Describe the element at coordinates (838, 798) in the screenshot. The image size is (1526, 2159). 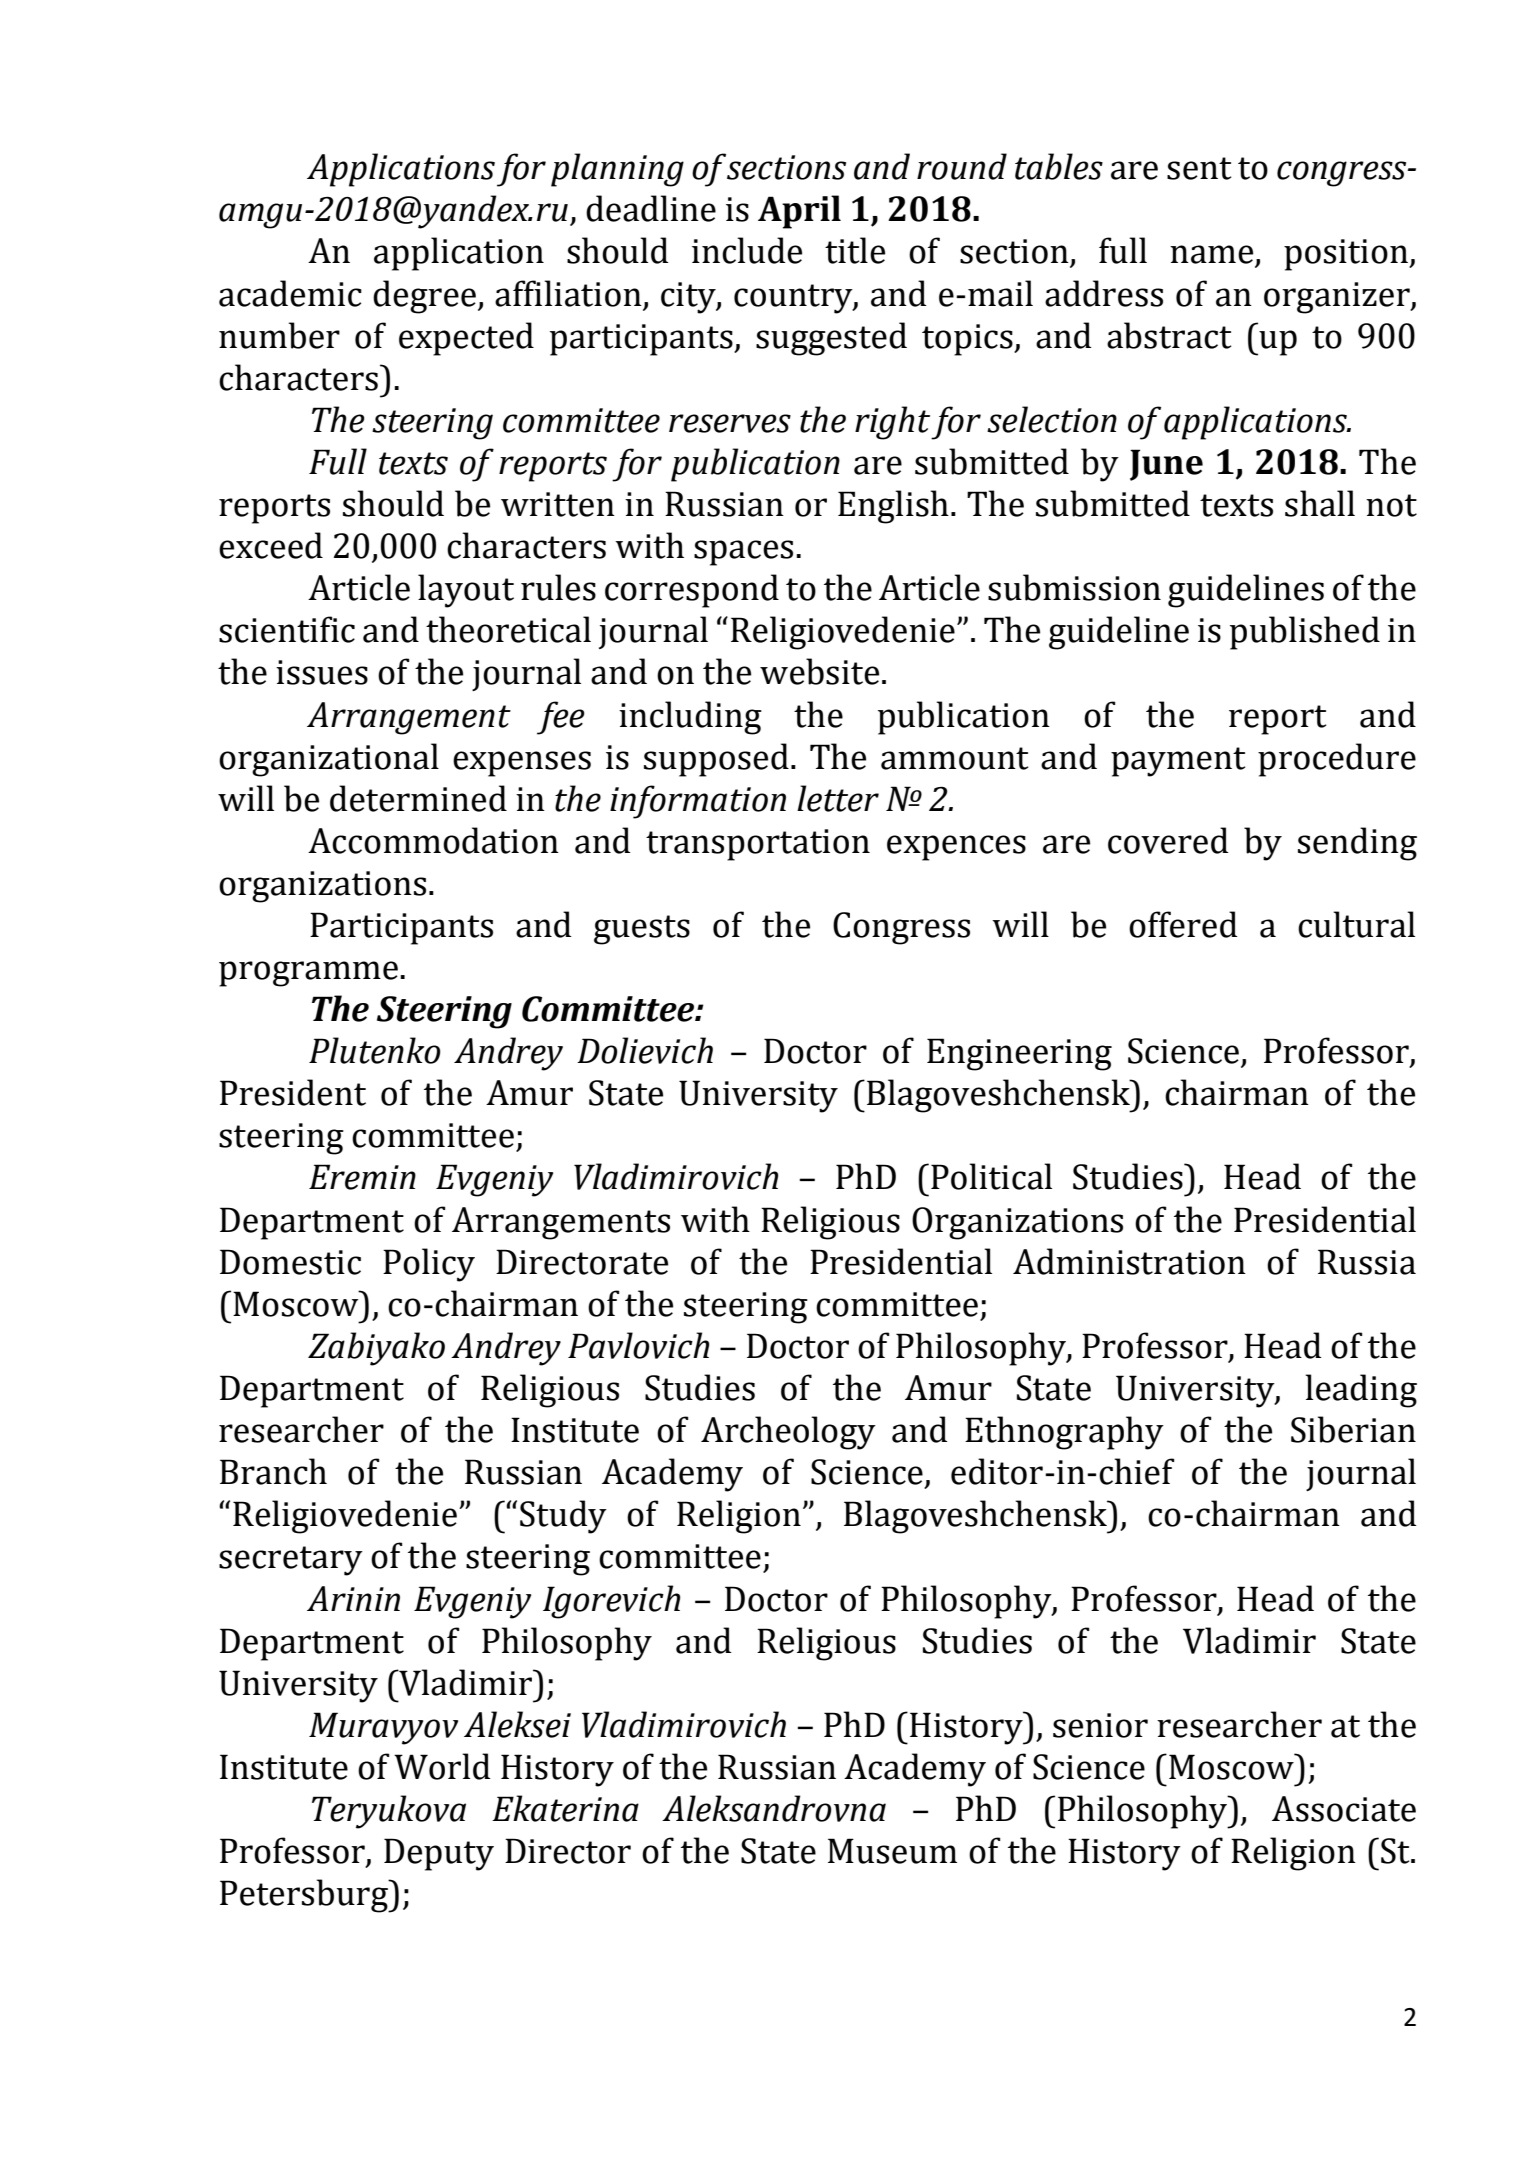
I see `letter` at that location.
